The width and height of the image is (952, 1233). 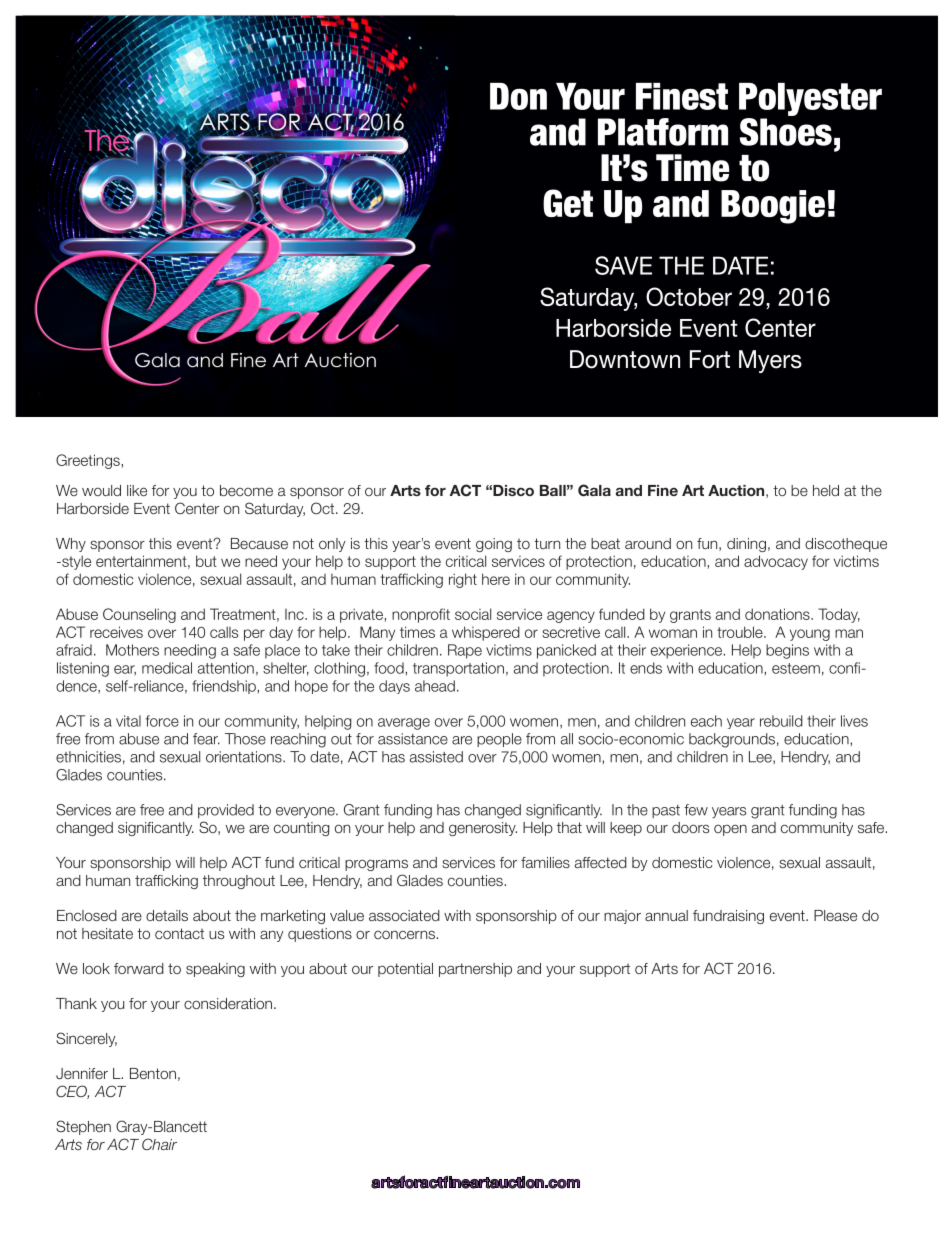 I want to click on Get, so click(x=568, y=203).
